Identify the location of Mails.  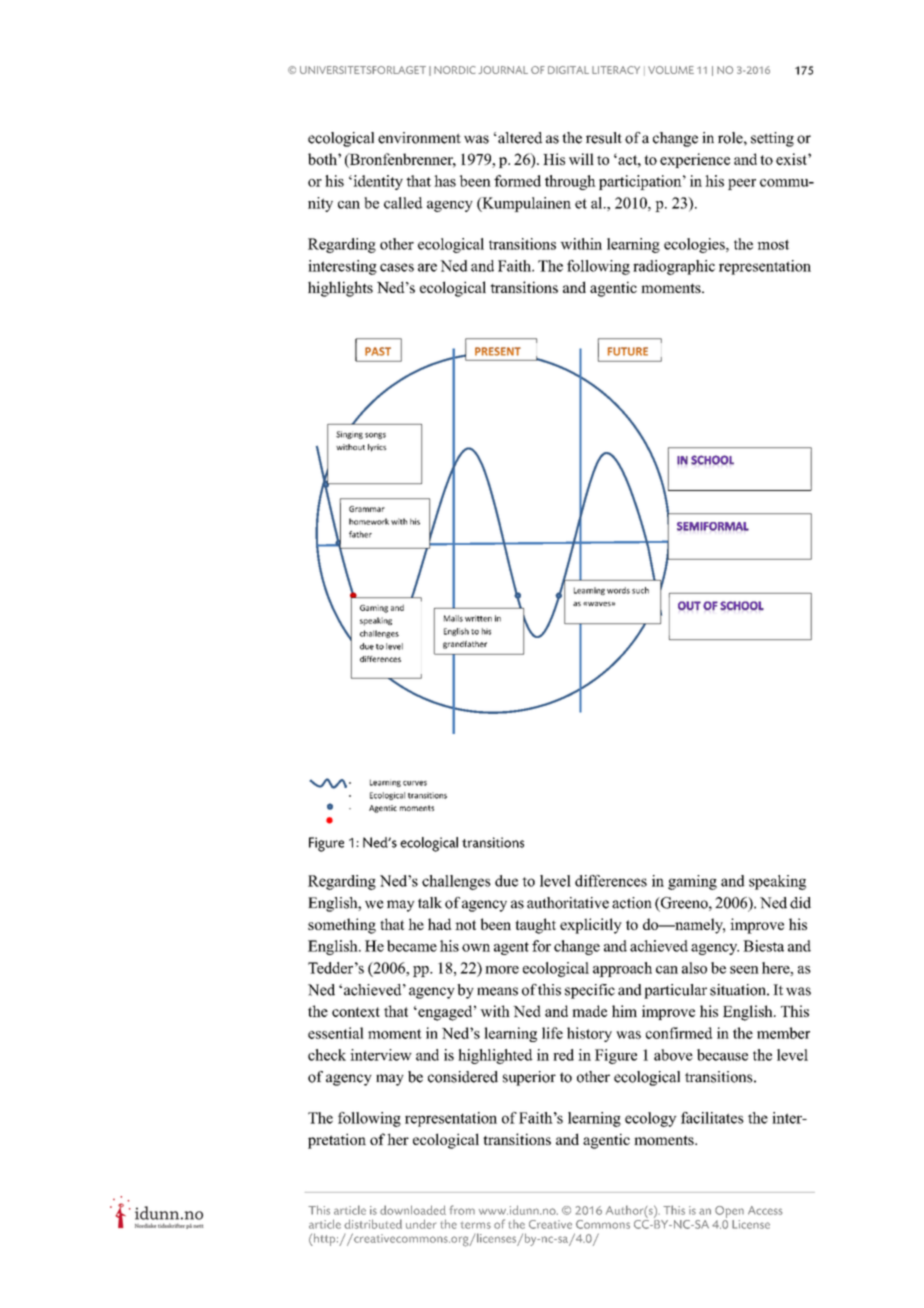
(453, 618).
